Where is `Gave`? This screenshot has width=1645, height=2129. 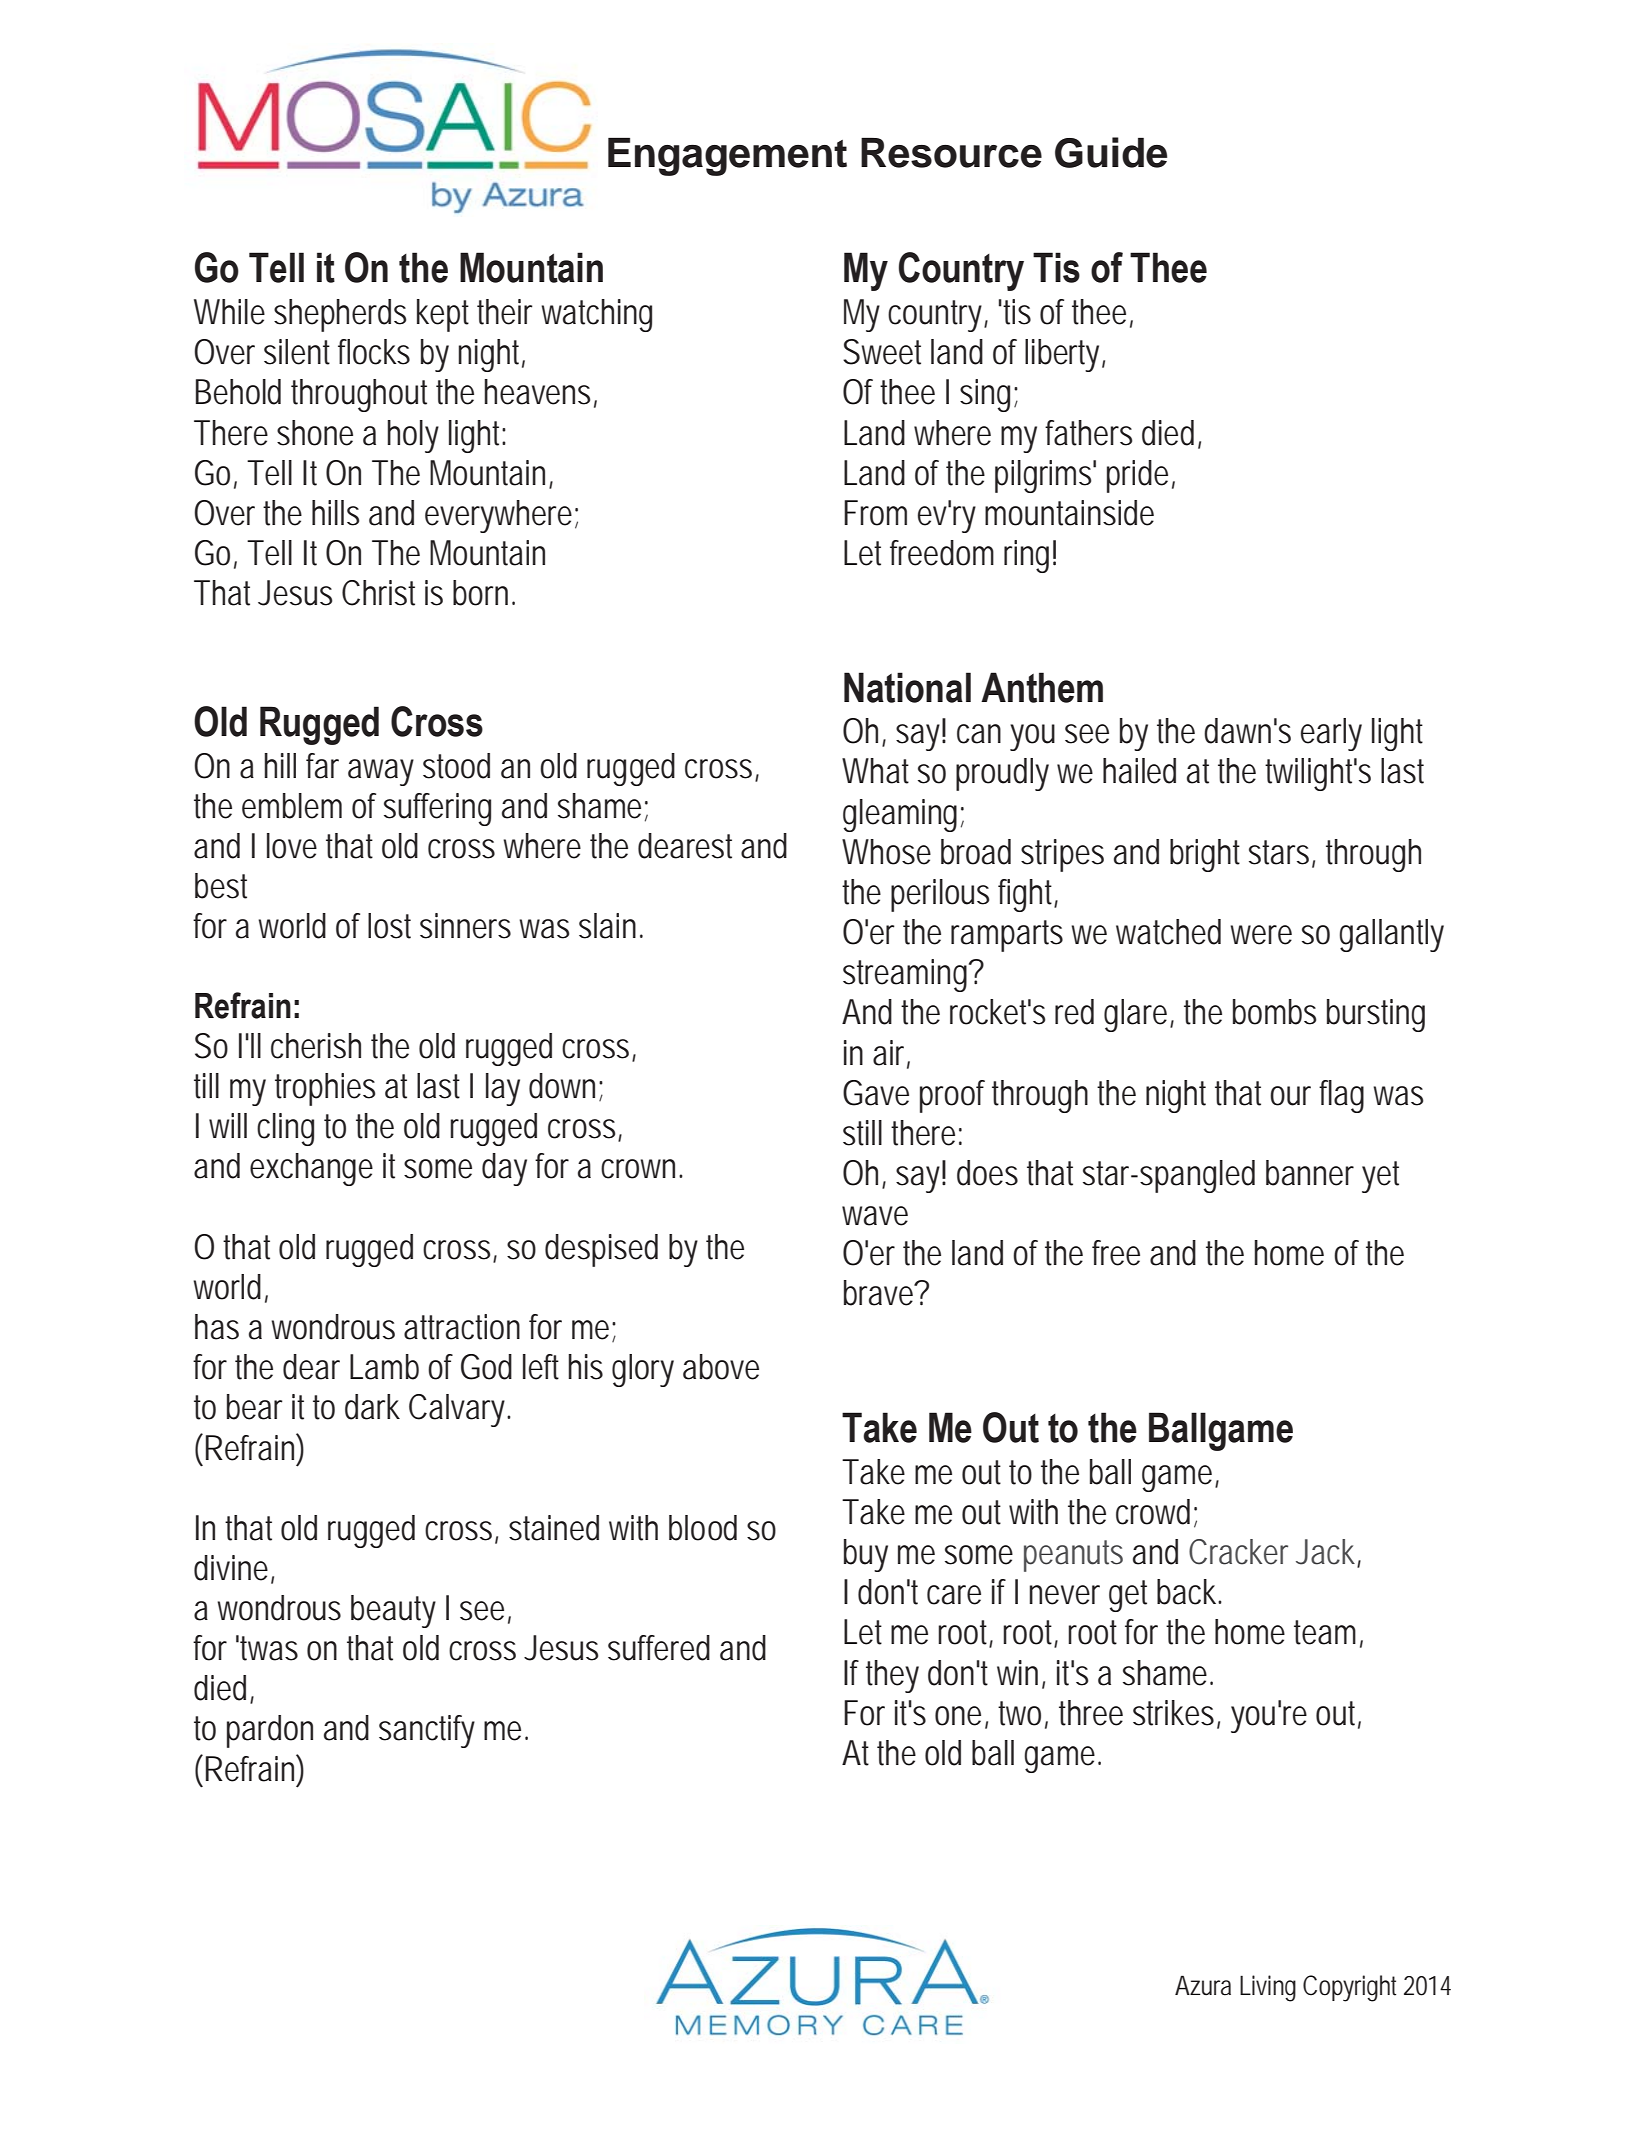 Gave is located at coordinates (876, 1093).
